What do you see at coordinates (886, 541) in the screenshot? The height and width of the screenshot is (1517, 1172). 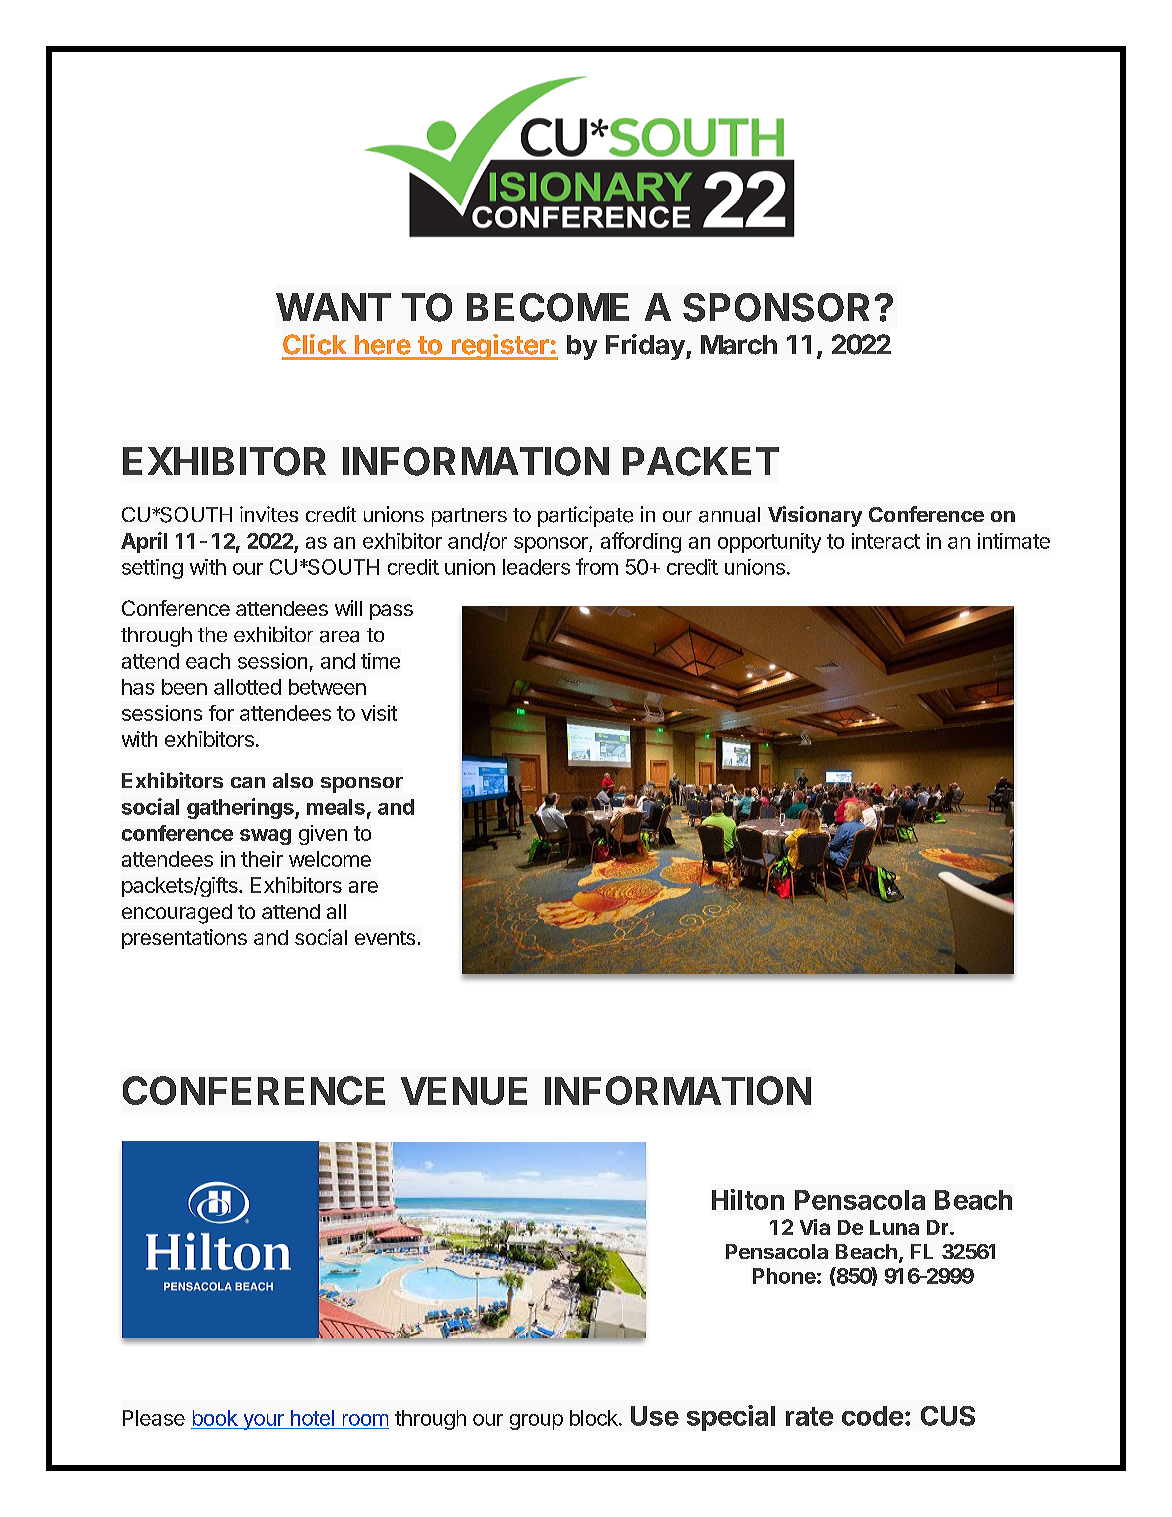 I see `interact` at bounding box center [886, 541].
